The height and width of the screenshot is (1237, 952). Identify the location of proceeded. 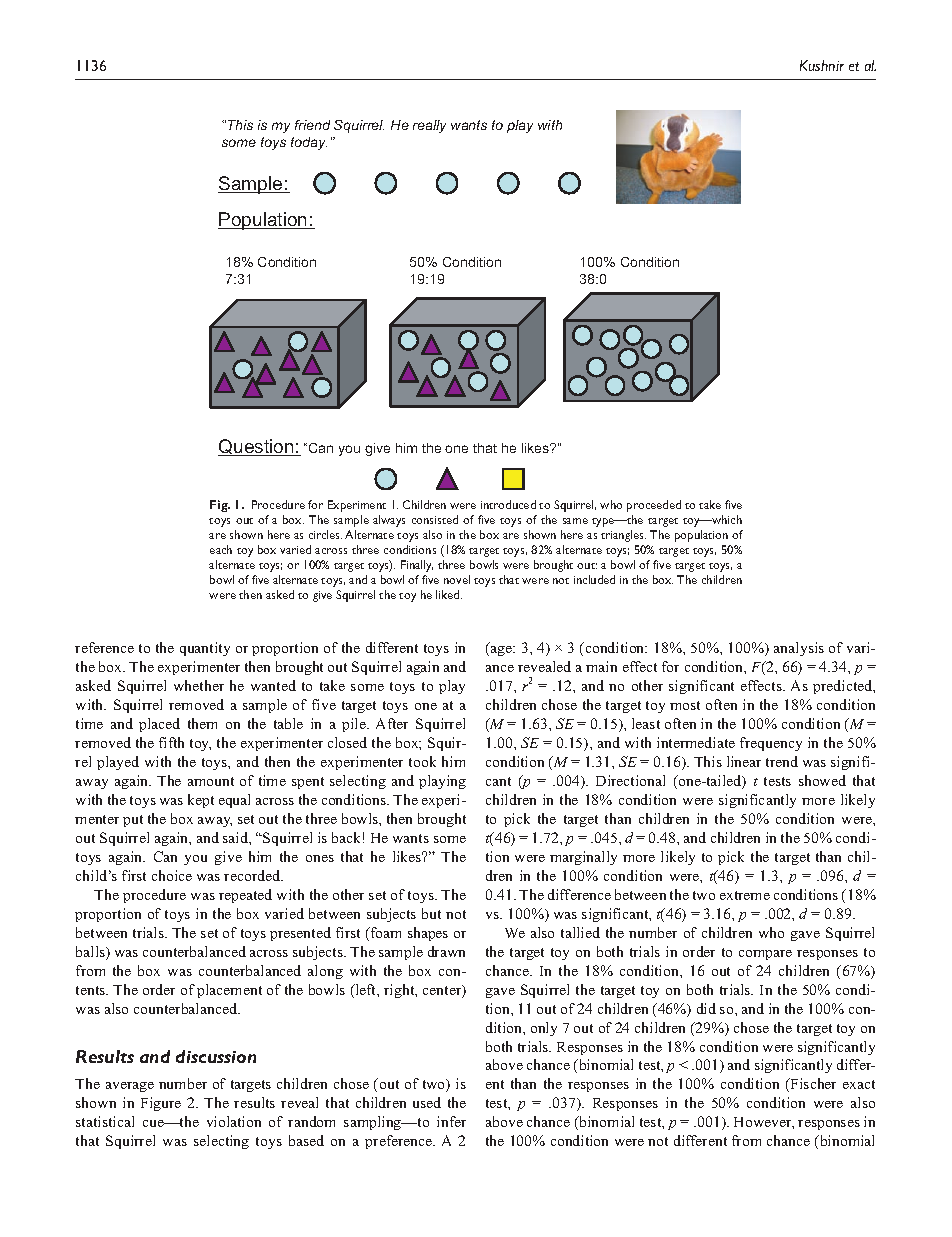
(654, 506).
